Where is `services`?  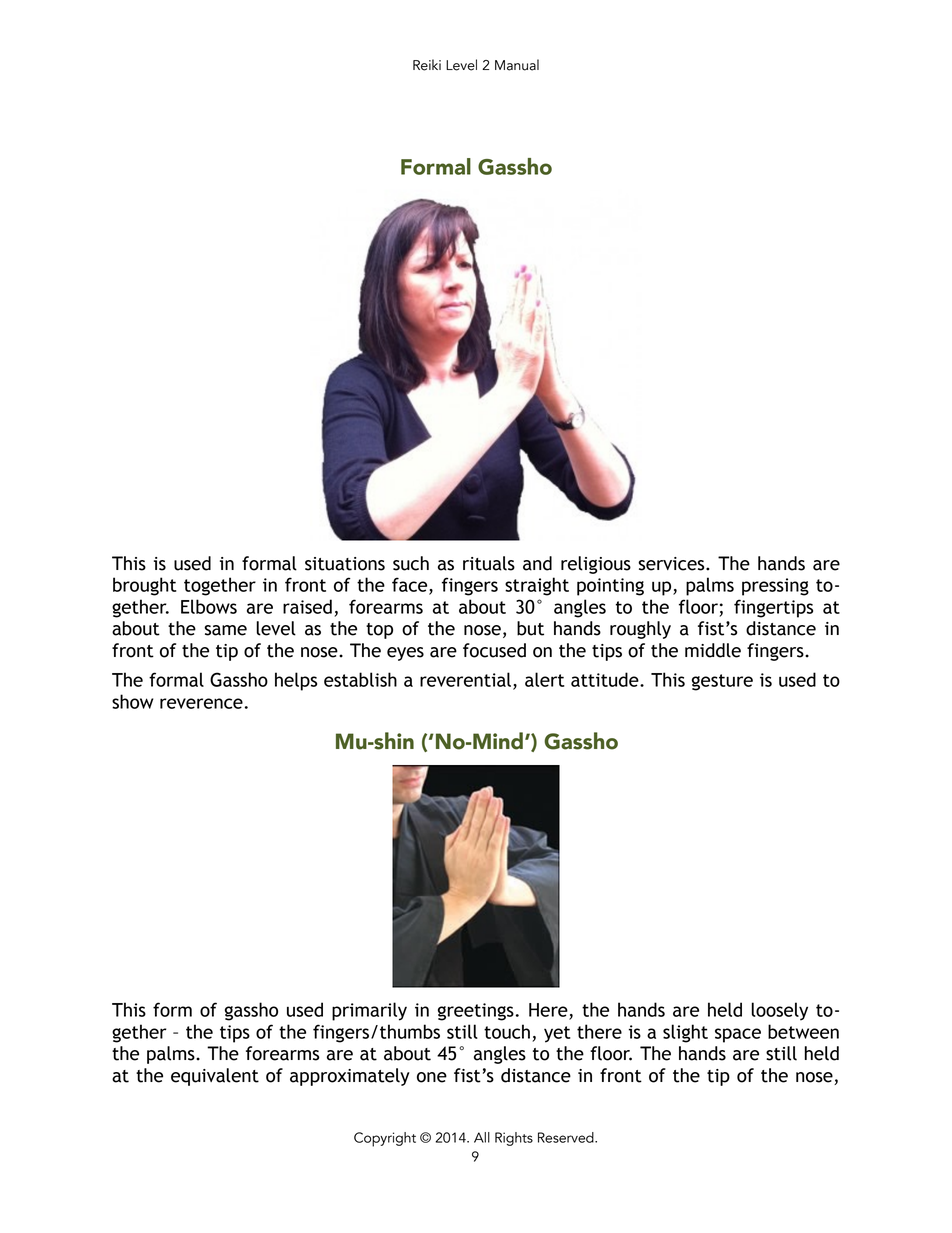 services is located at coordinates (672, 564).
